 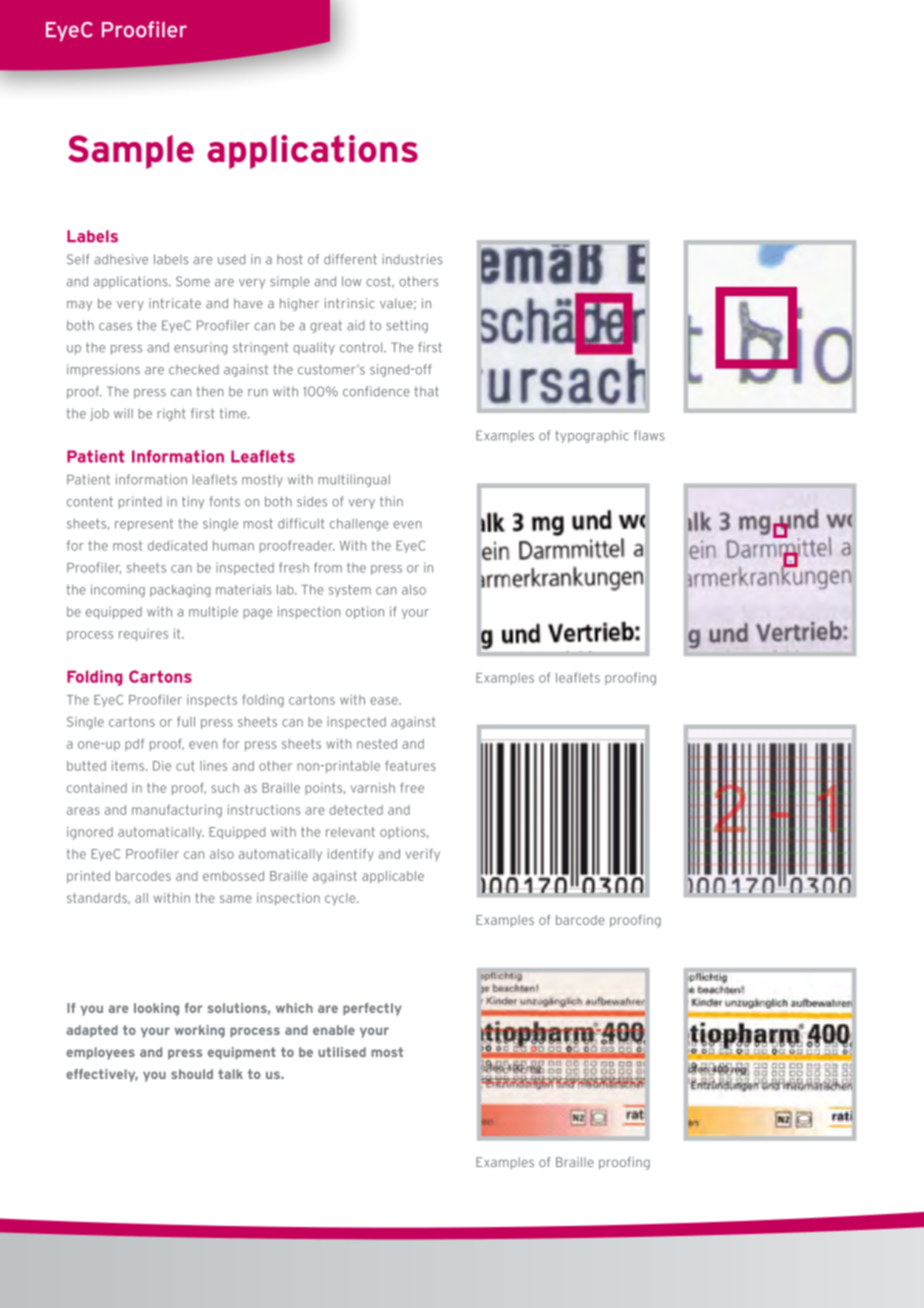 I want to click on employees, so click(x=100, y=1053).
